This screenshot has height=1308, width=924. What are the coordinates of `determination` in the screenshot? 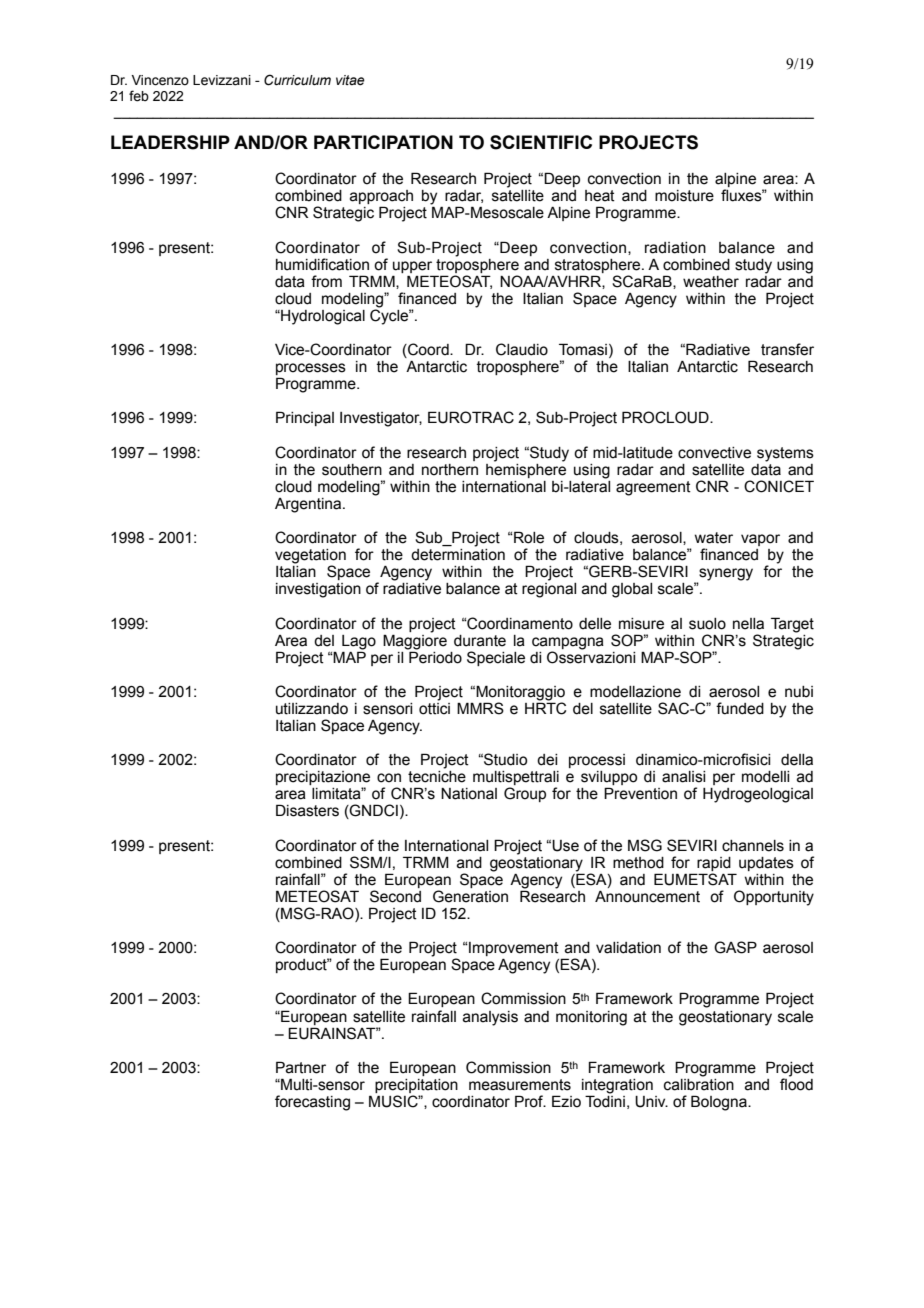 It's located at (458, 555).
